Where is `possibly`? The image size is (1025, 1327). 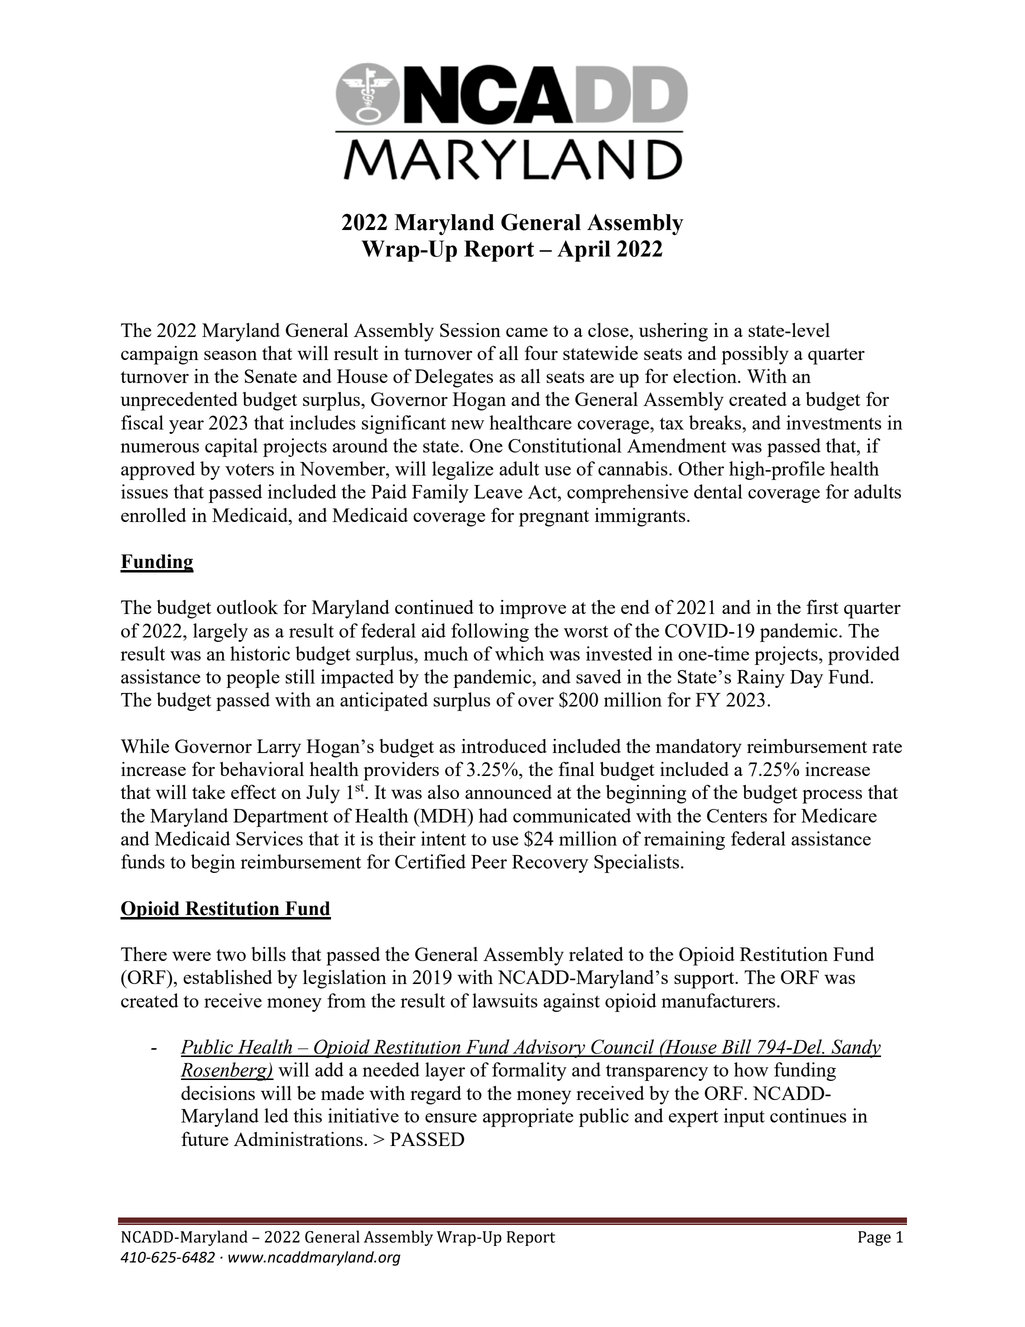 possibly is located at coordinates (755, 355).
